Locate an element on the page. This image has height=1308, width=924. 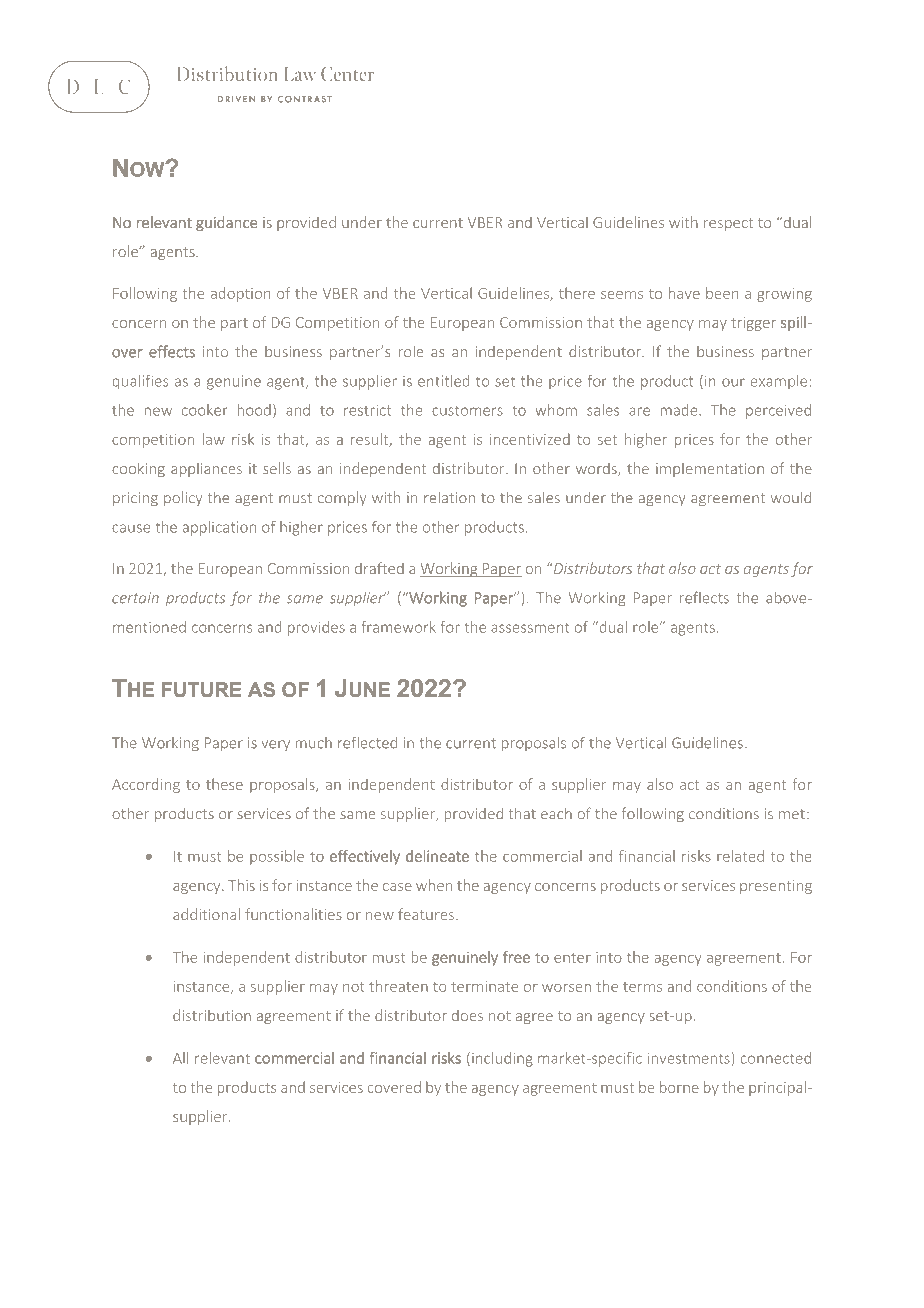
All is located at coordinates (180, 1058).
